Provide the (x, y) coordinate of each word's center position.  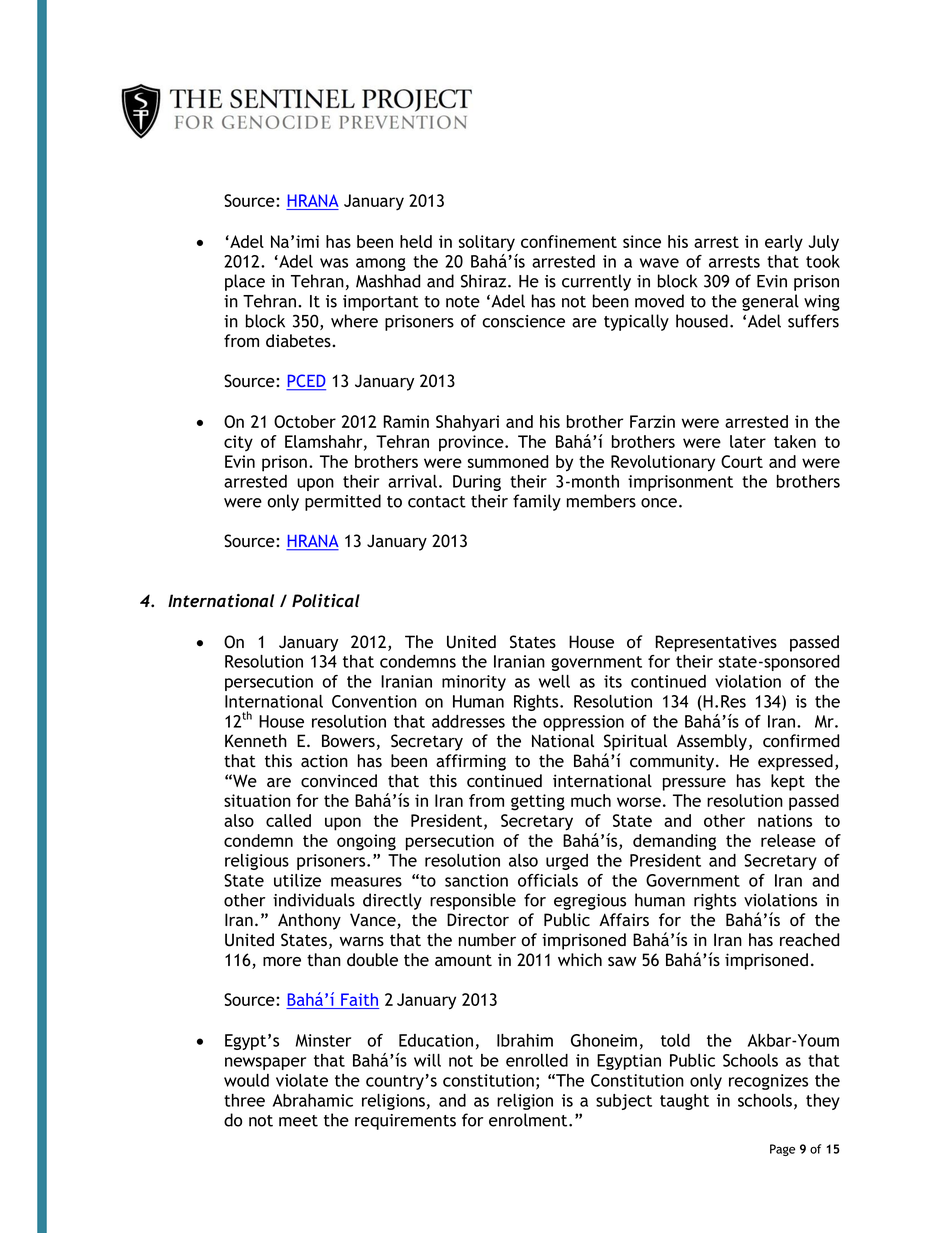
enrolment (529, 1120)
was (334, 263)
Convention (374, 701)
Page (782, 1150)
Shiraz (485, 281)
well (554, 681)
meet (298, 1121)
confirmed (801, 741)
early (784, 243)
